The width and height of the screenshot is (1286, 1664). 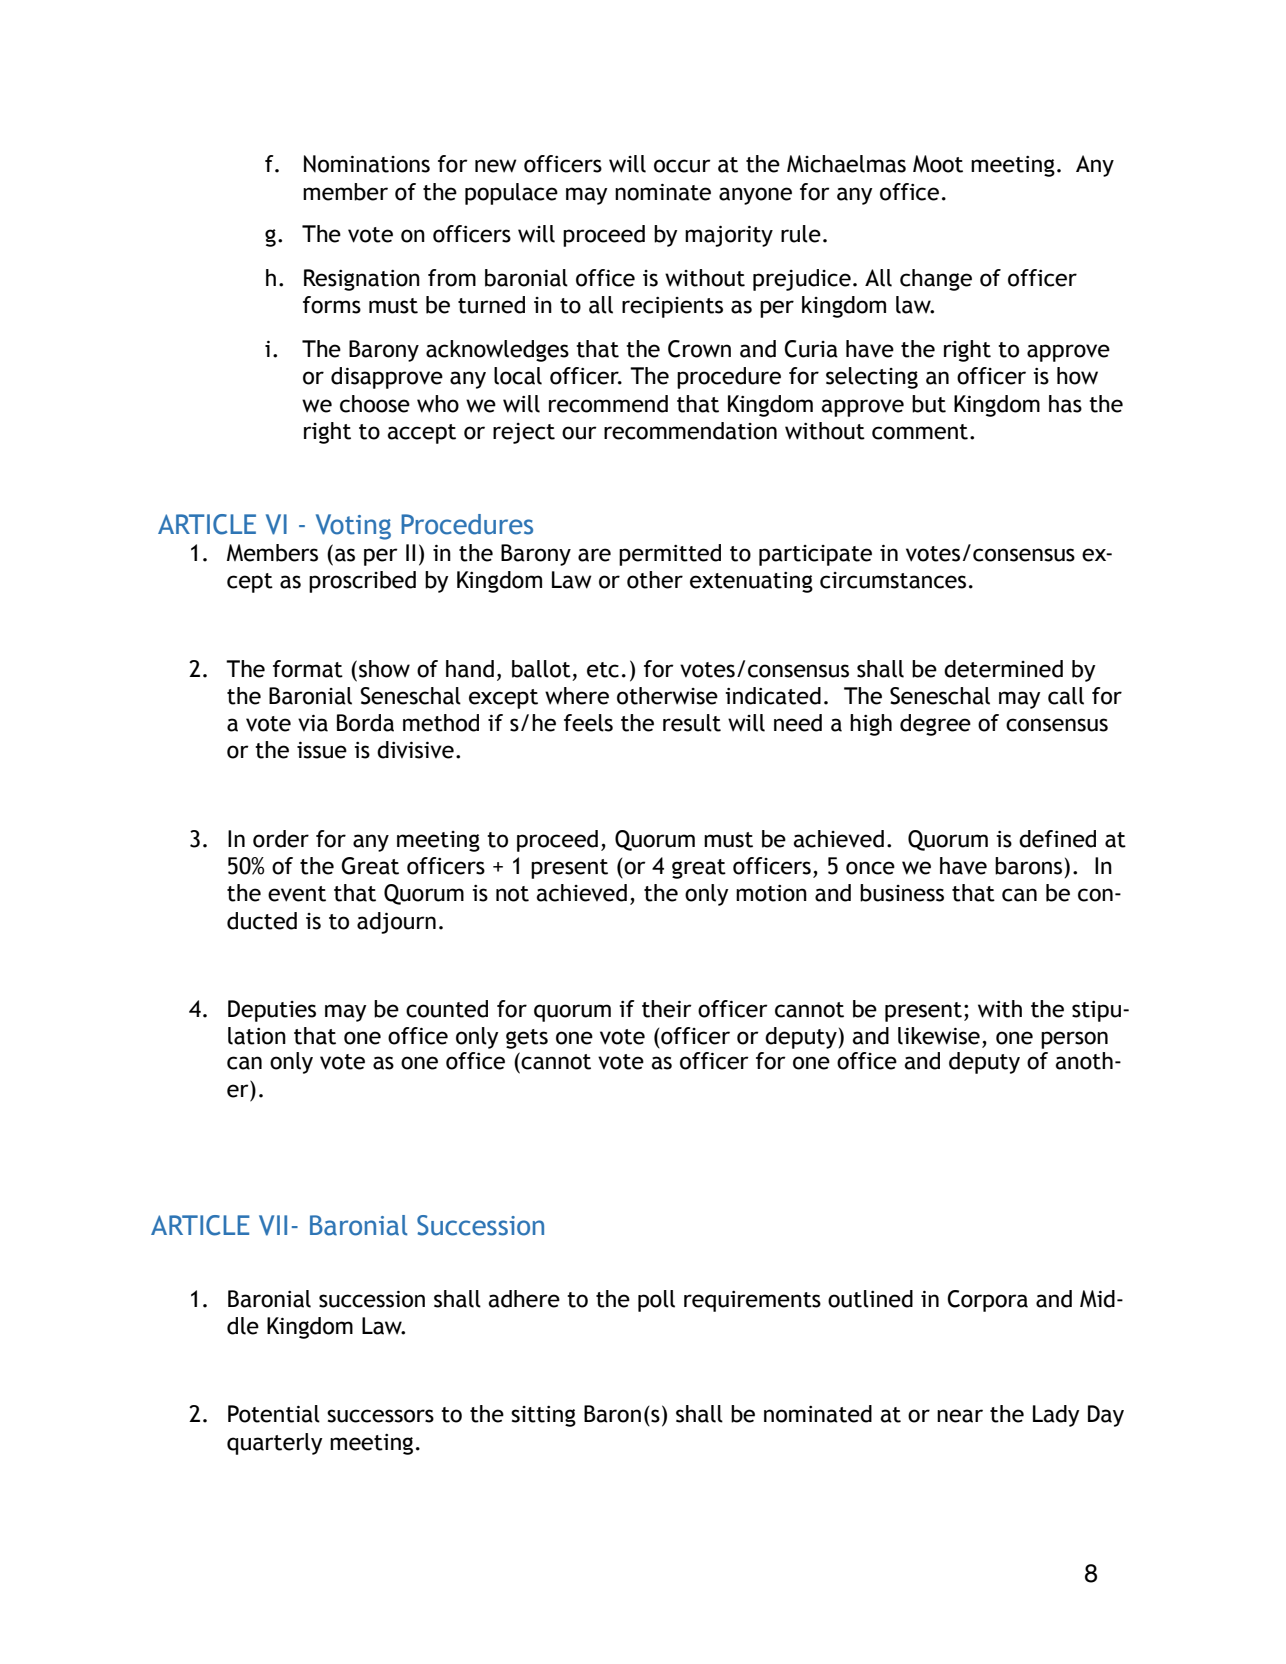 I want to click on Nominations, so click(x=367, y=164).
